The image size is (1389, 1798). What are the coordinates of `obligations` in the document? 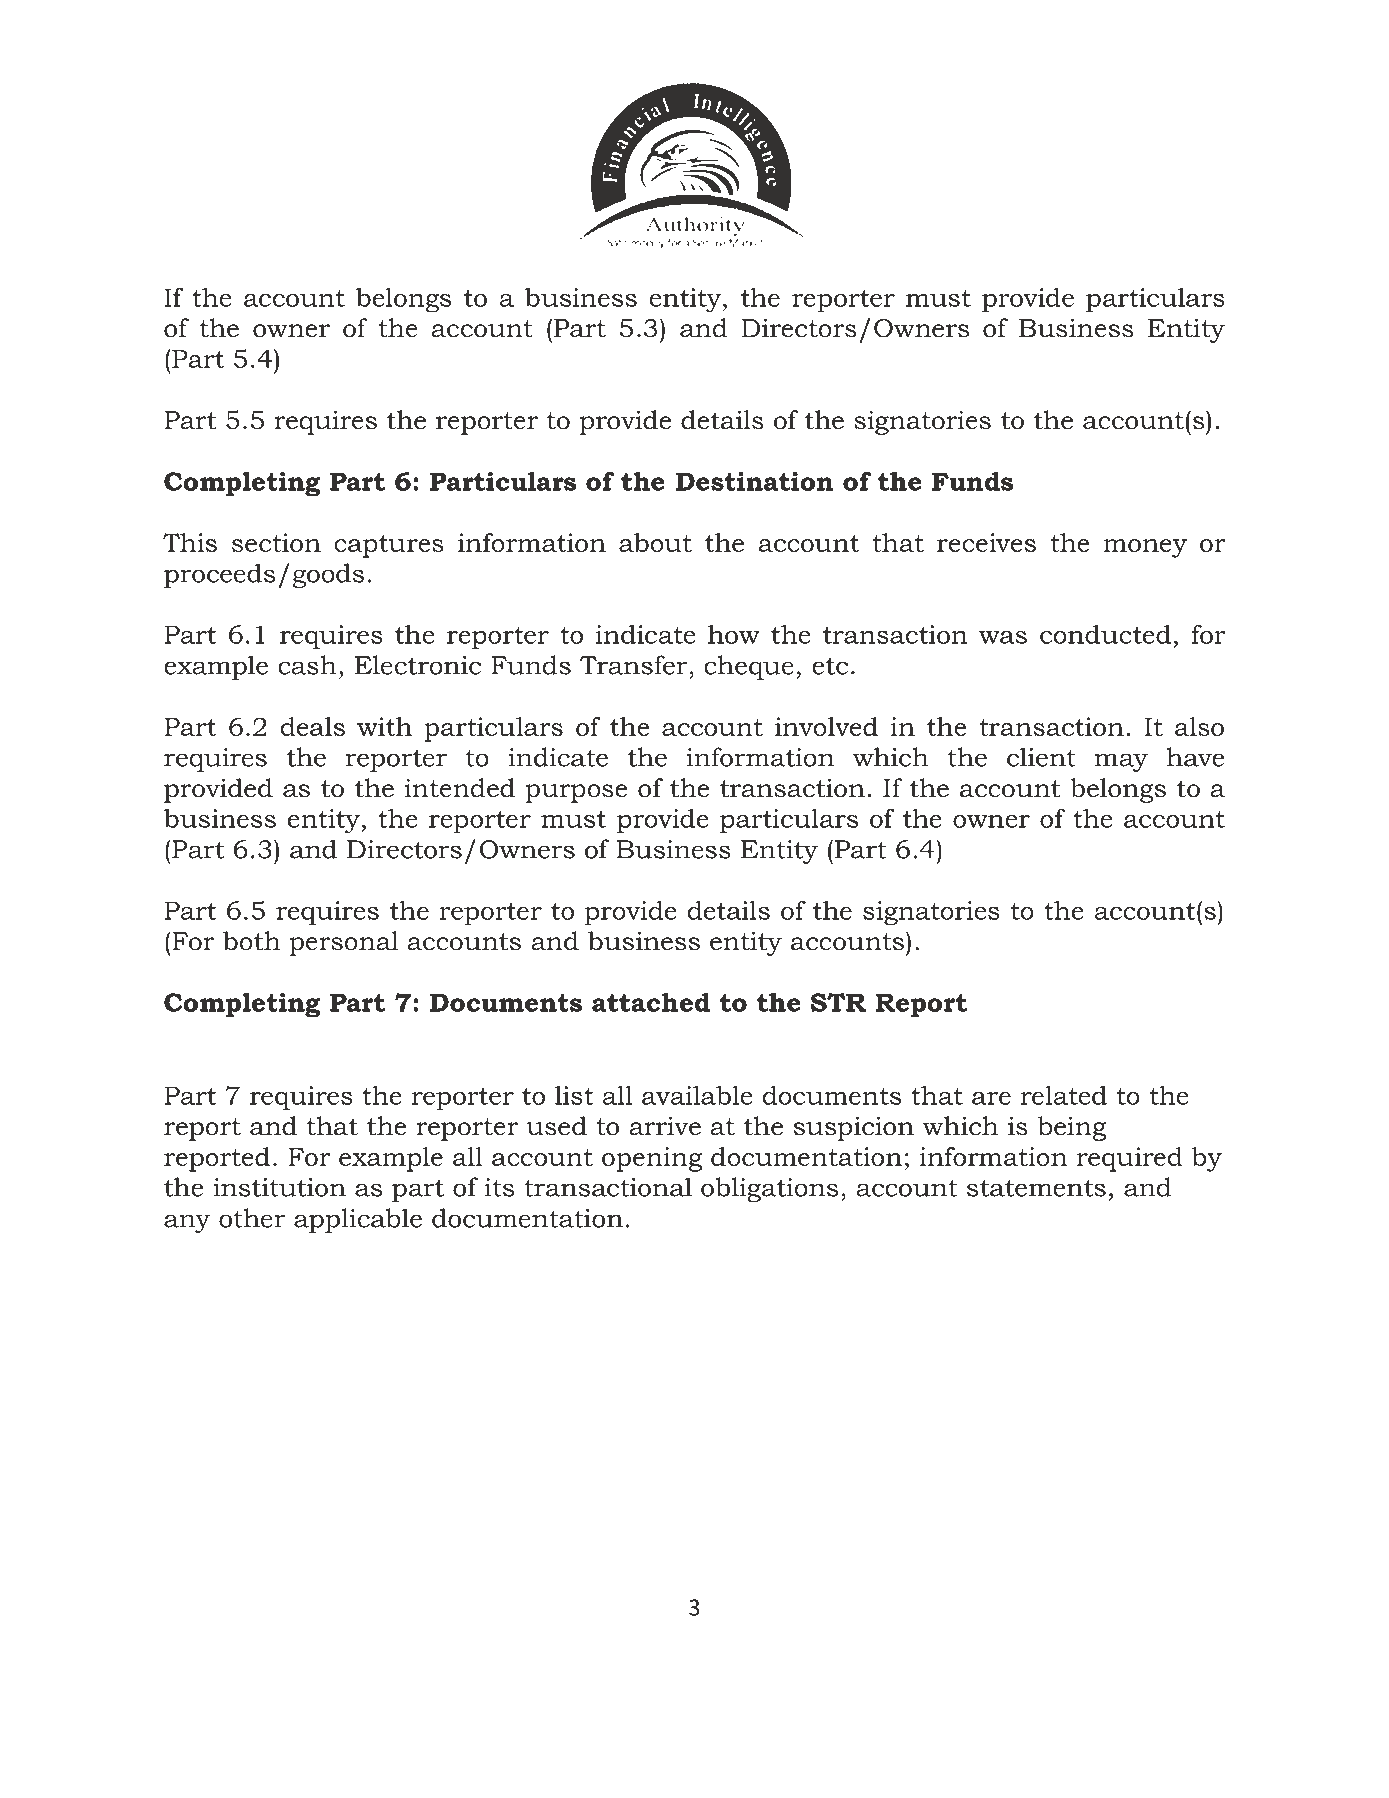 It's located at (769, 1189).
